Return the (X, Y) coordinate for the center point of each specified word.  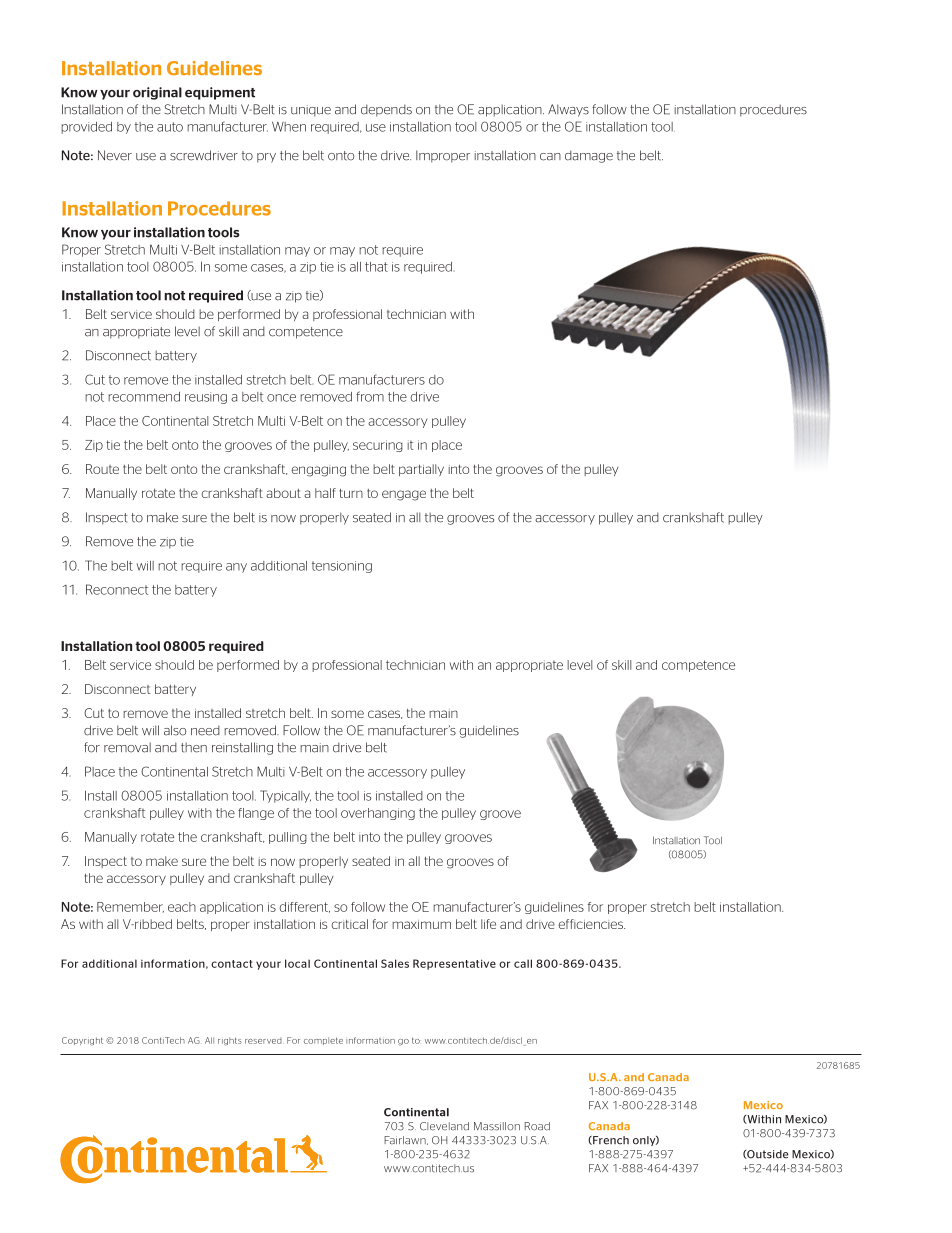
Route (102, 469)
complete (323, 1041)
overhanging (378, 814)
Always (568, 110)
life (488, 924)
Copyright (82, 1041)
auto (170, 127)
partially (421, 470)
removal (127, 748)
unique (311, 111)
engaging (318, 471)
